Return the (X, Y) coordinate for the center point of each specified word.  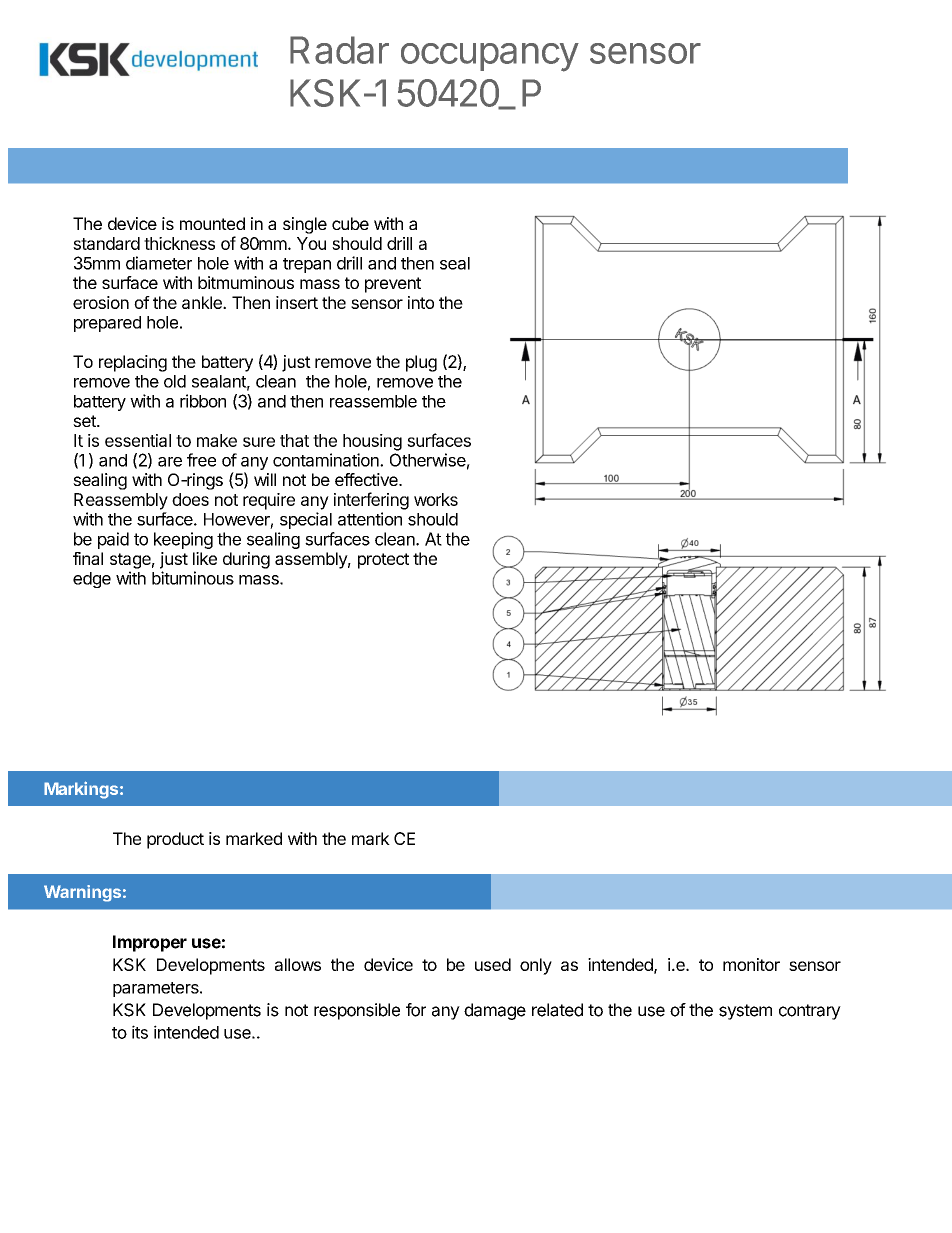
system (745, 1012)
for (416, 1010)
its (140, 1032)
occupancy (490, 57)
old (175, 381)
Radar (339, 50)
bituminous (193, 578)
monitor (751, 964)
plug (421, 363)
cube (350, 223)
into (421, 302)
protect (383, 561)
